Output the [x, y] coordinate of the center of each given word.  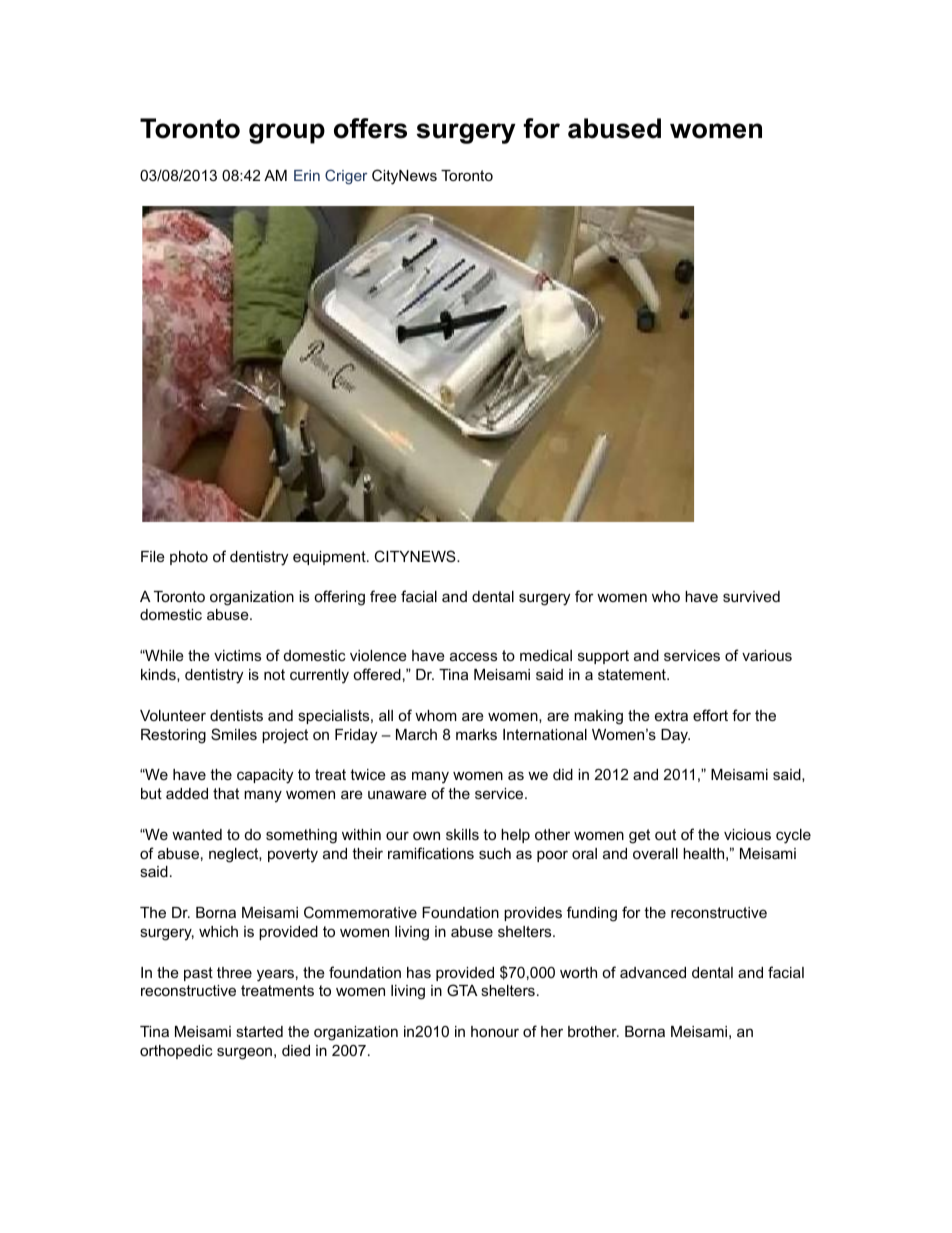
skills [462, 834]
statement [633, 674]
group [287, 133]
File [153, 556]
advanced [653, 972]
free [383, 596]
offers [370, 128]
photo [189, 558]
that [226, 793]
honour [495, 1031]
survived [751, 596]
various [767, 655]
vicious [747, 834]
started [259, 1031]
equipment [330, 558]
